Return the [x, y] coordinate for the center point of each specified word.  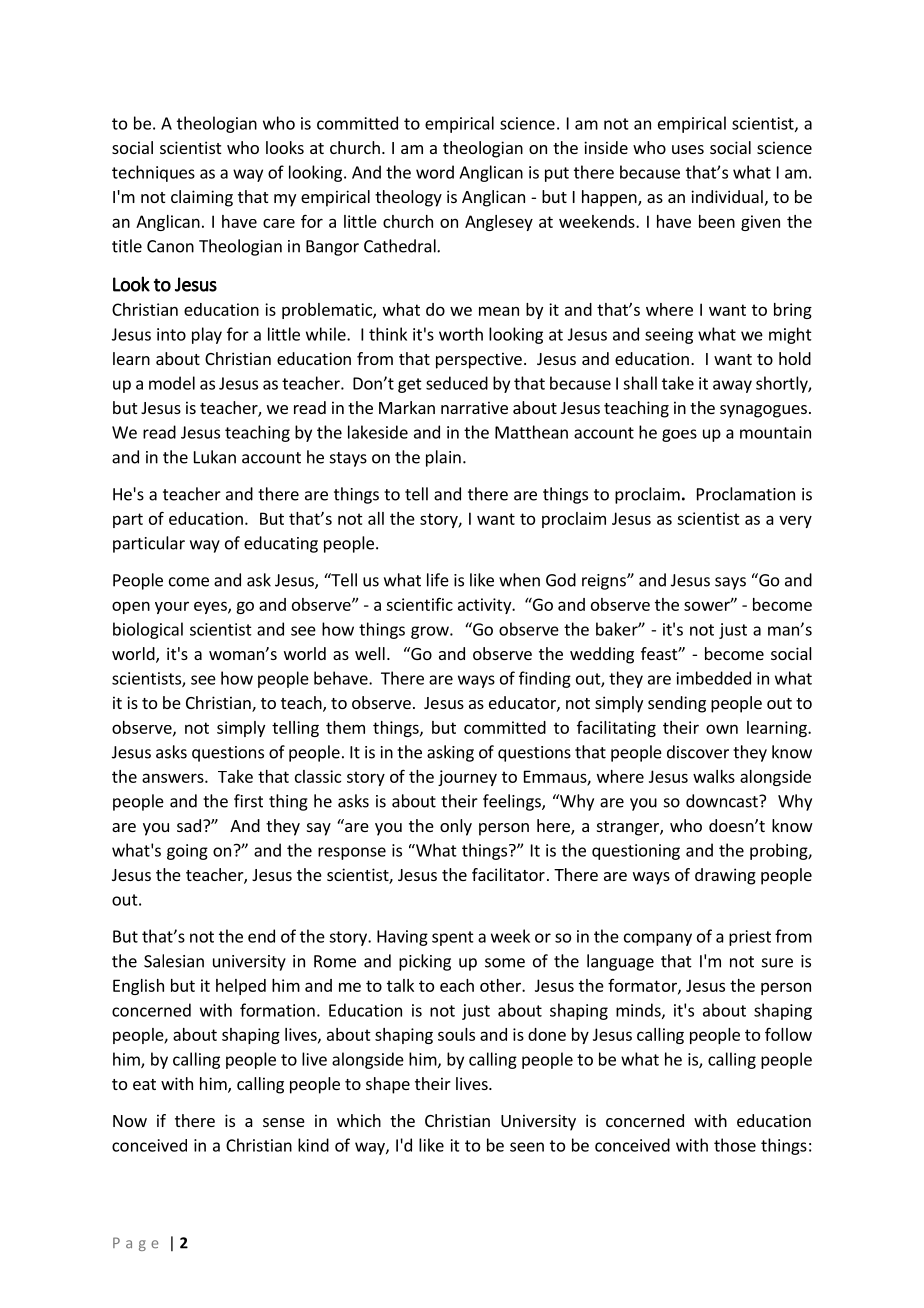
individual [727, 196]
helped [241, 987]
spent [453, 938]
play [207, 335]
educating [281, 544]
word [435, 172]
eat [144, 1084]
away [732, 386]
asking [450, 753]
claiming [202, 198]
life [438, 580]
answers [174, 778]
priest [750, 938]
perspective [479, 360]
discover [698, 752]
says [730, 583]
